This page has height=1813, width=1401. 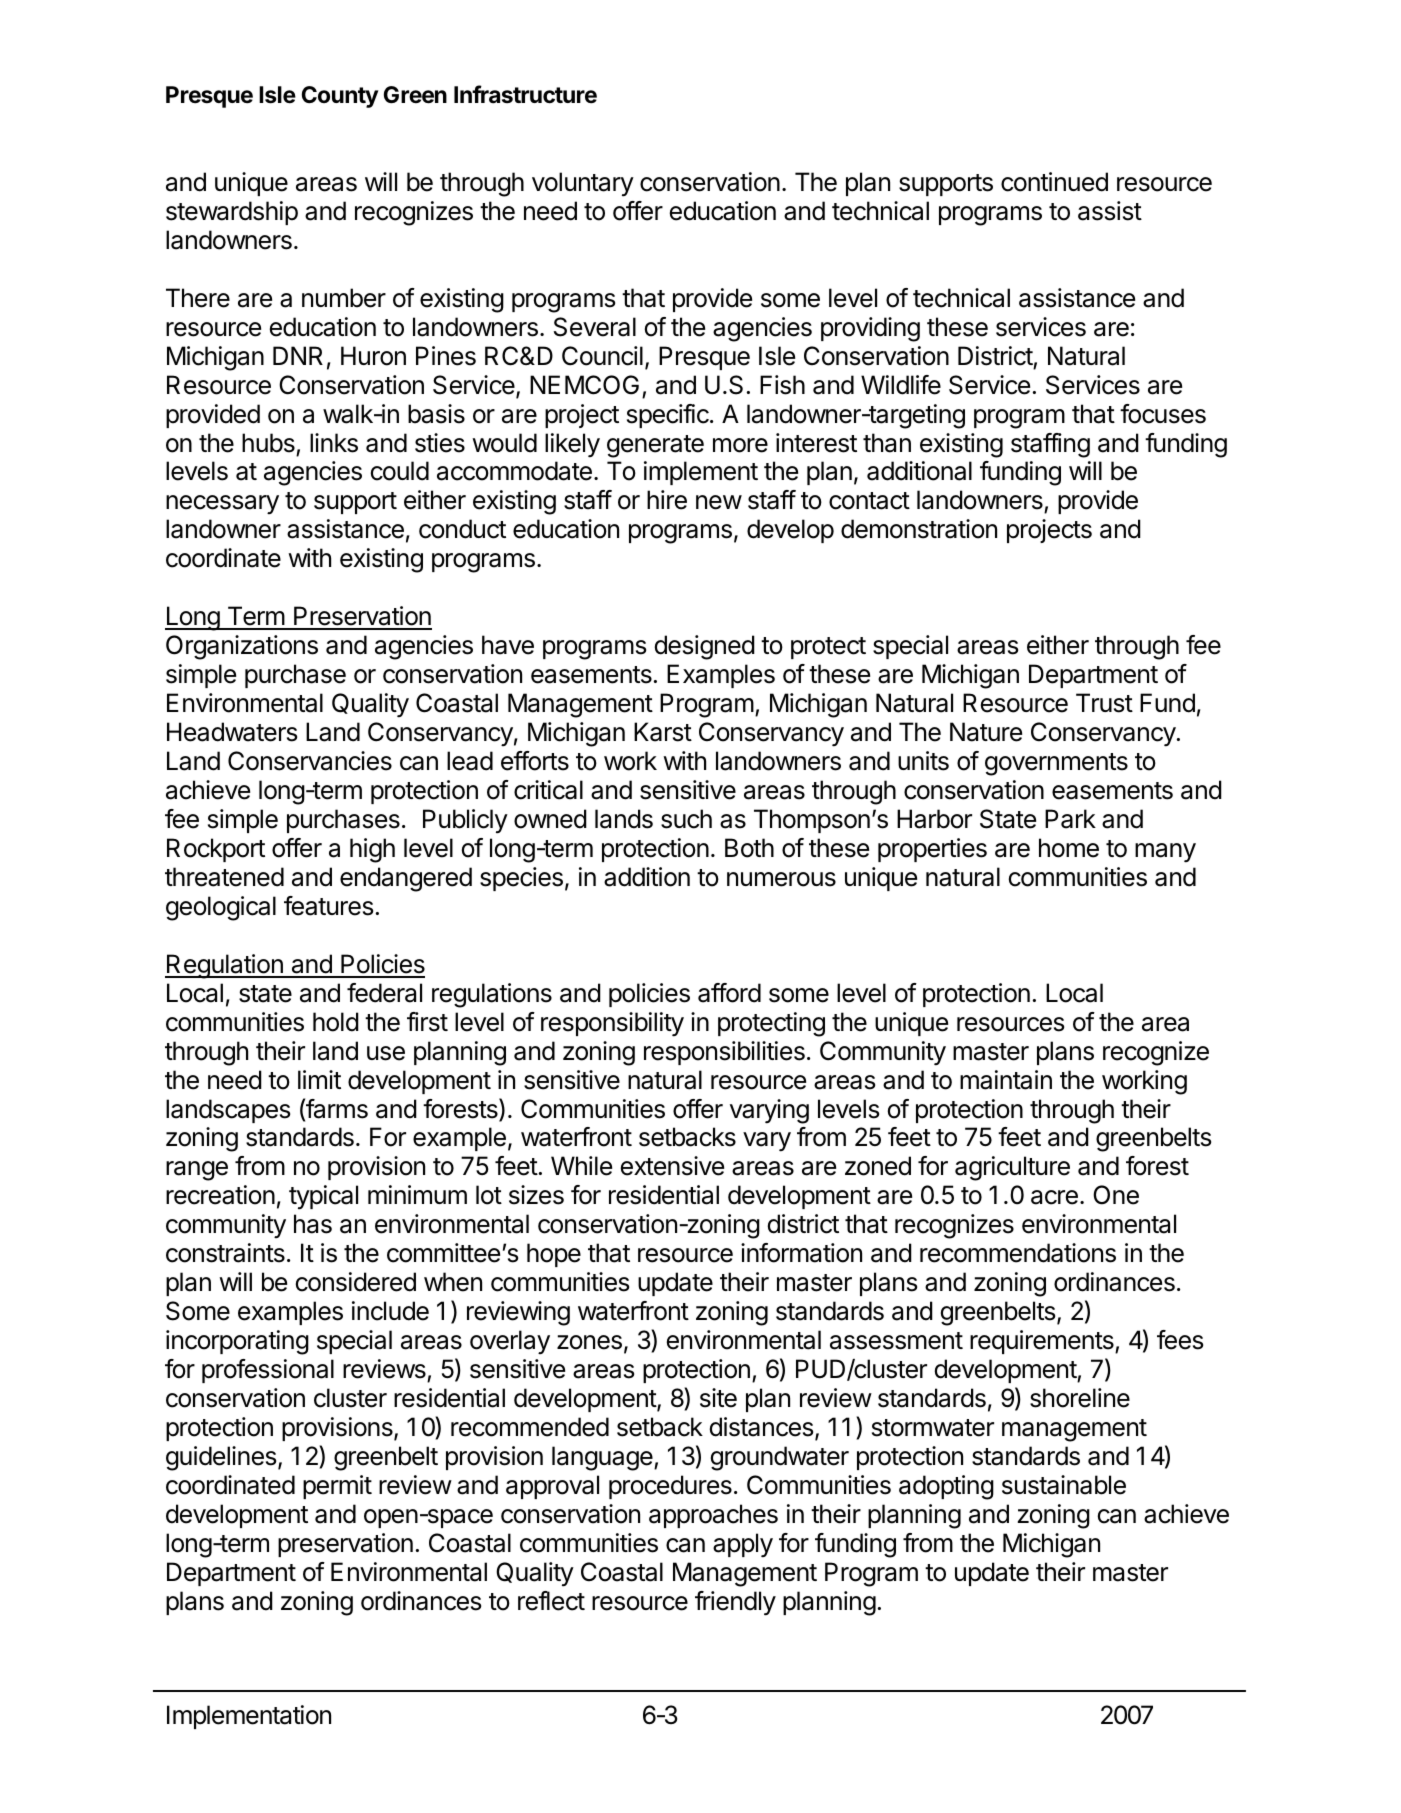 I want to click on high, so click(x=372, y=850).
